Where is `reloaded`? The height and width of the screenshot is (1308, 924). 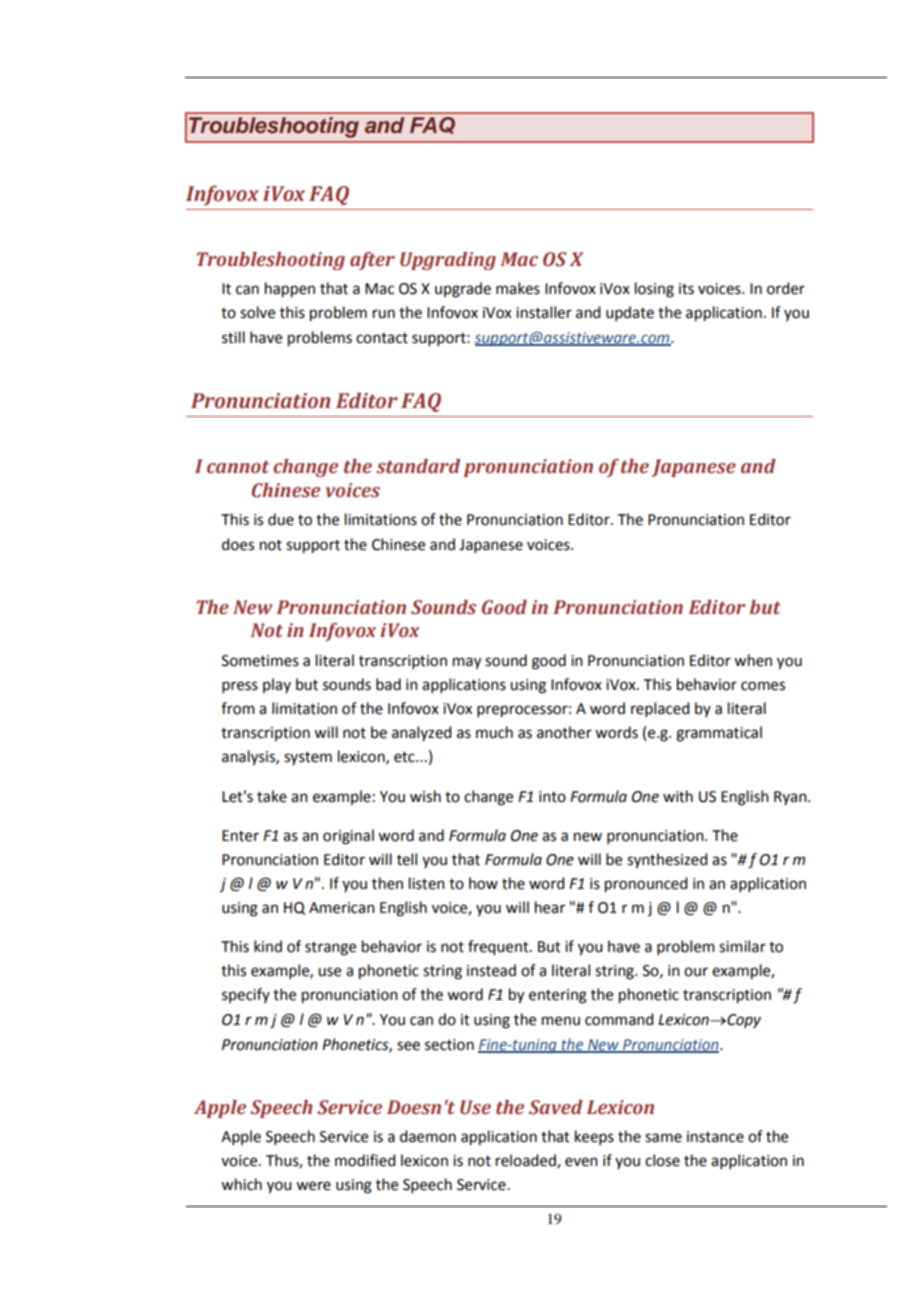
reloaded is located at coordinates (527, 1161).
